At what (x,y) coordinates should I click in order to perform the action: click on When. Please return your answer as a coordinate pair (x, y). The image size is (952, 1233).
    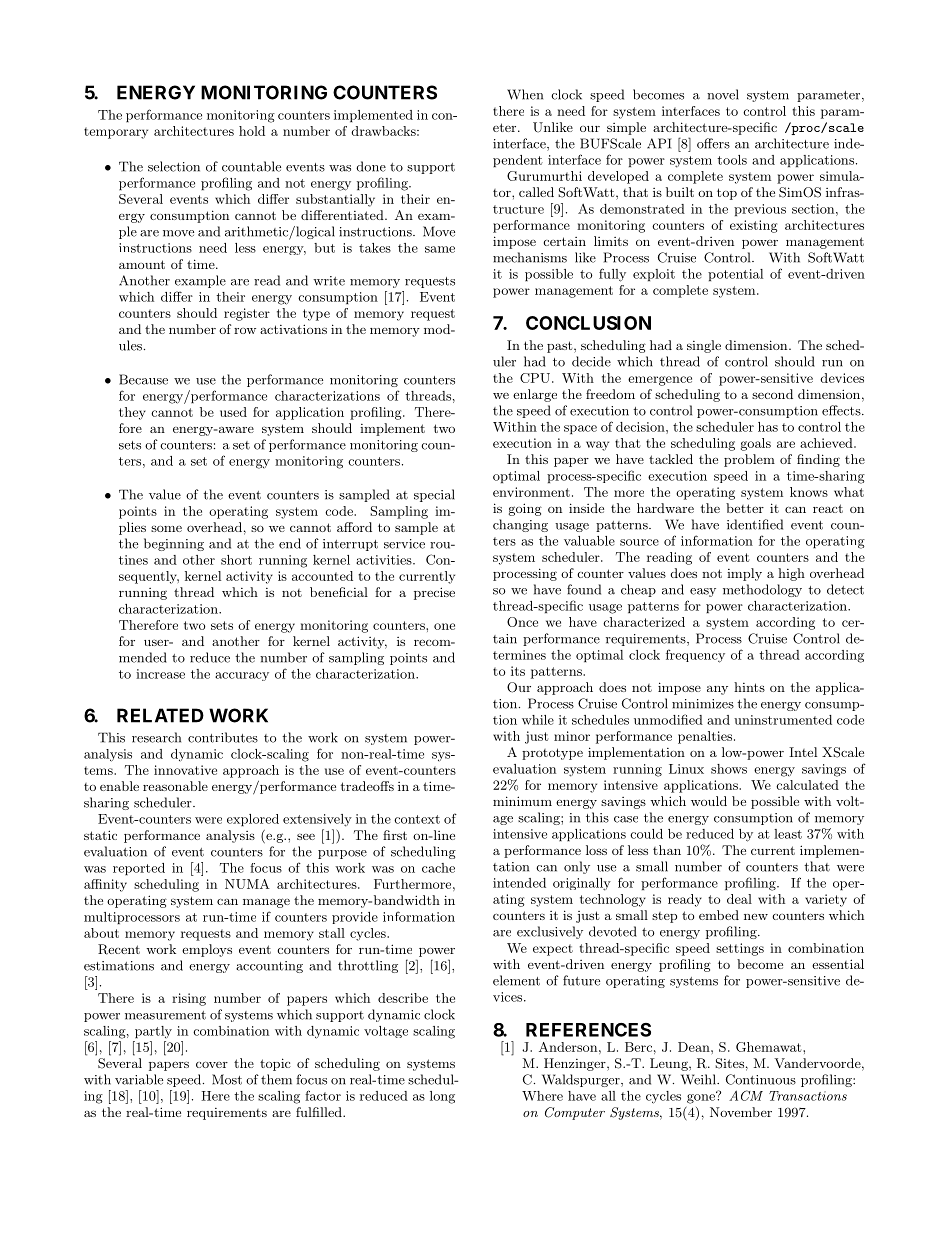
    Looking at the image, I should click on (525, 94).
